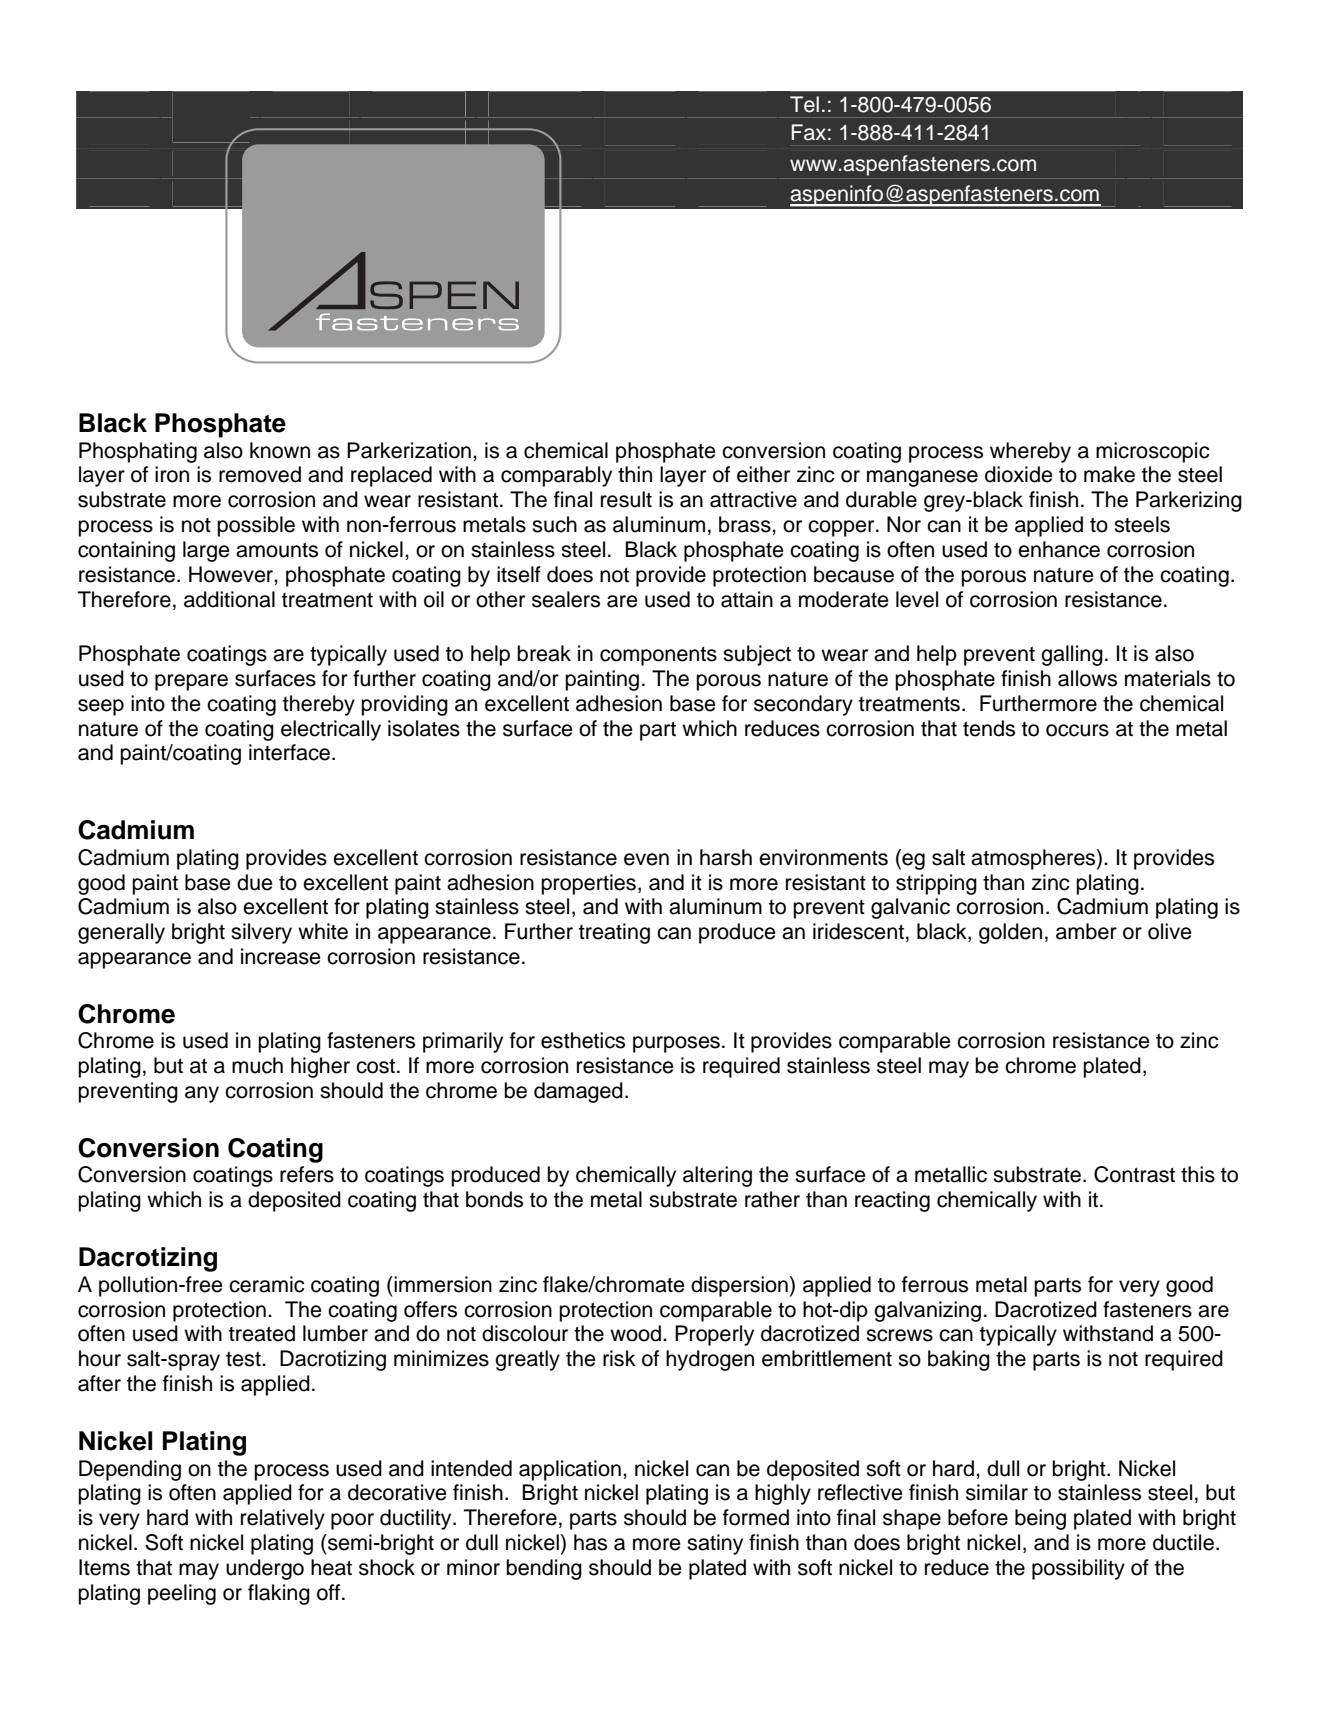 Image resolution: width=1321 pixels, height=1710 pixels. I want to click on whereby, so click(1030, 452).
